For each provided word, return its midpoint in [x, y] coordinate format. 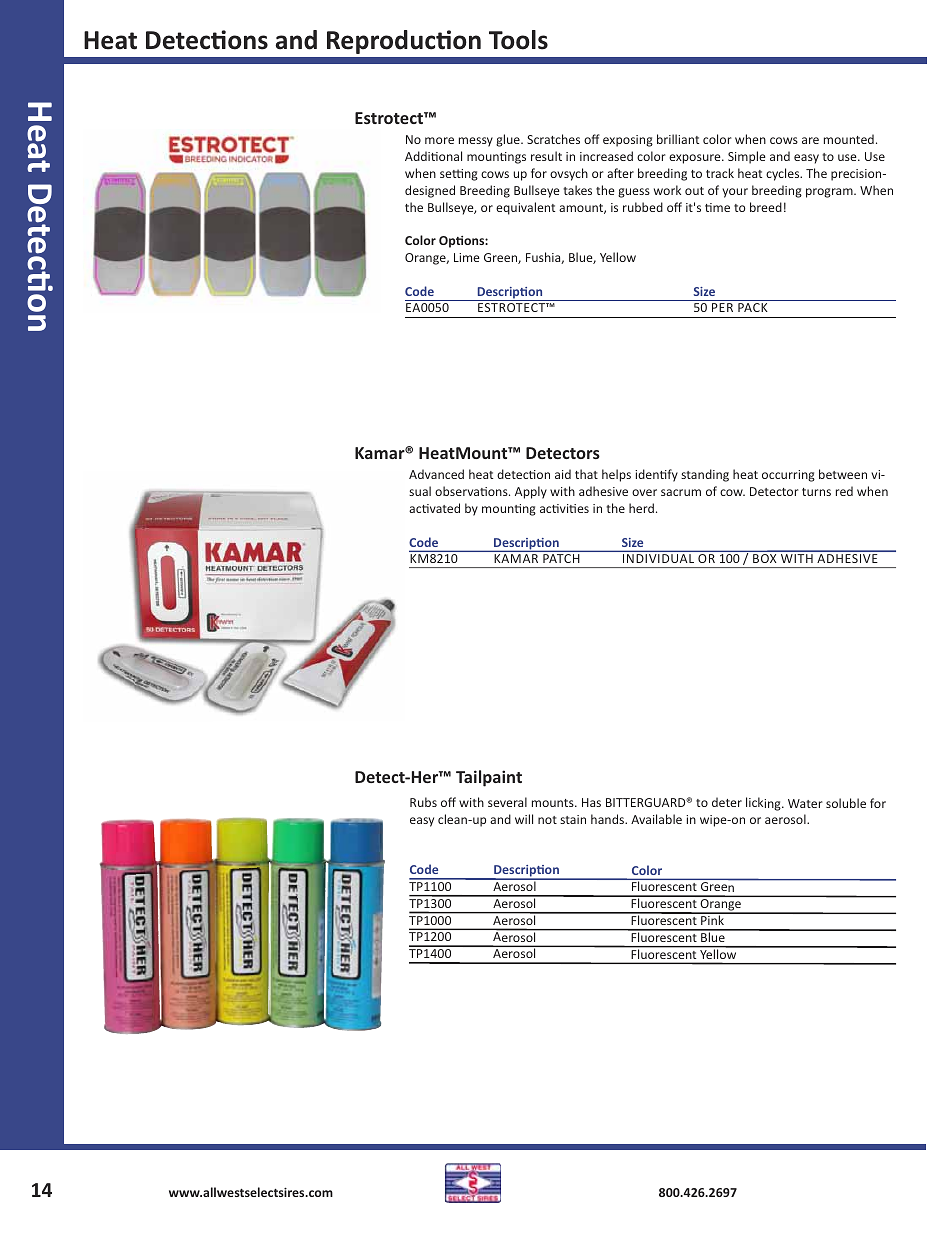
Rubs [423, 802]
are [810, 140]
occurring [788, 476]
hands [609, 819]
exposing [628, 141]
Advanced [436, 474]
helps [616, 475]
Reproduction [404, 42]
